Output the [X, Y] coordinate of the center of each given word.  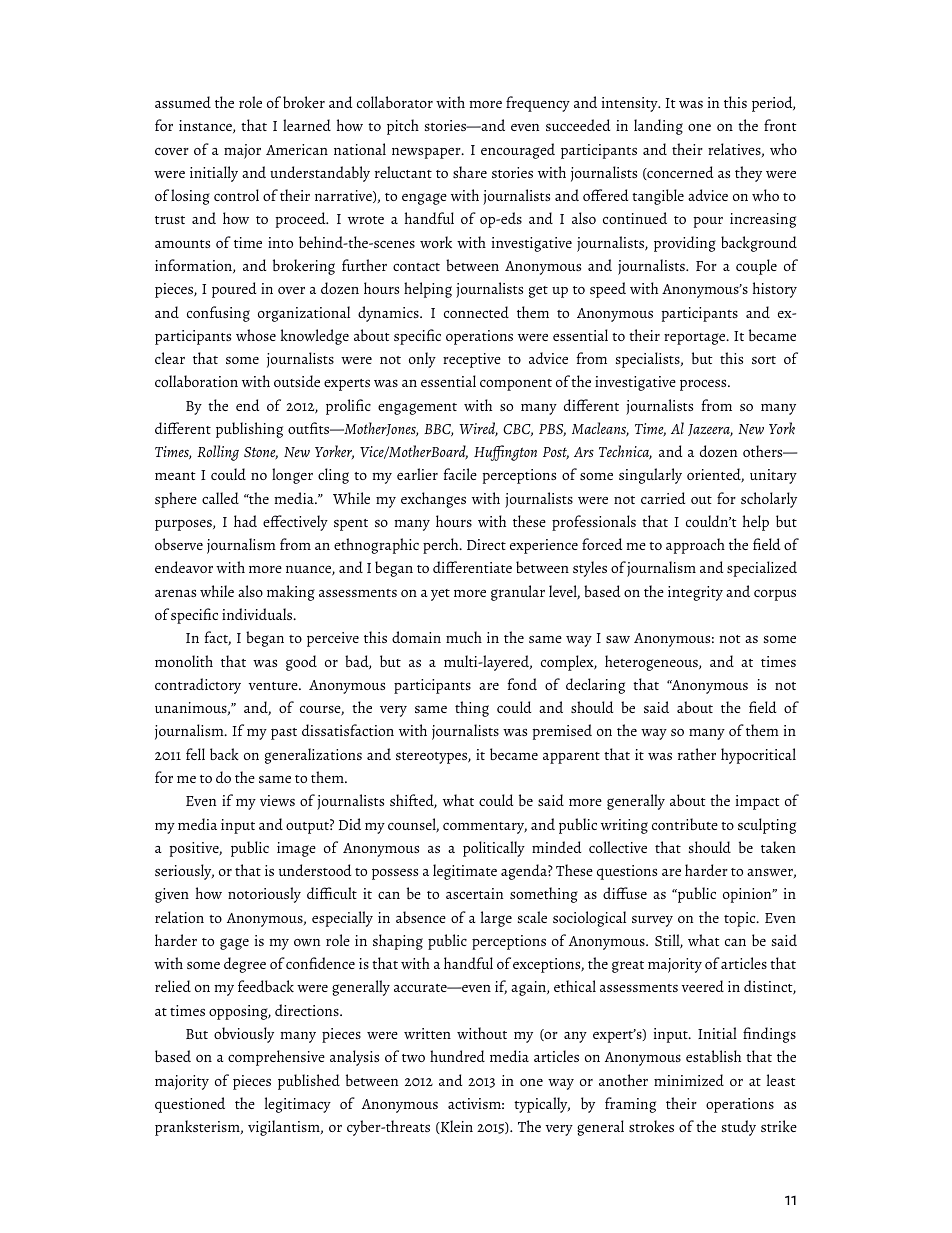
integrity [695, 593]
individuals [258, 614]
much [464, 637]
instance [206, 126]
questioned [190, 1105]
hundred [457, 1056]
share [470, 172]
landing [658, 127]
